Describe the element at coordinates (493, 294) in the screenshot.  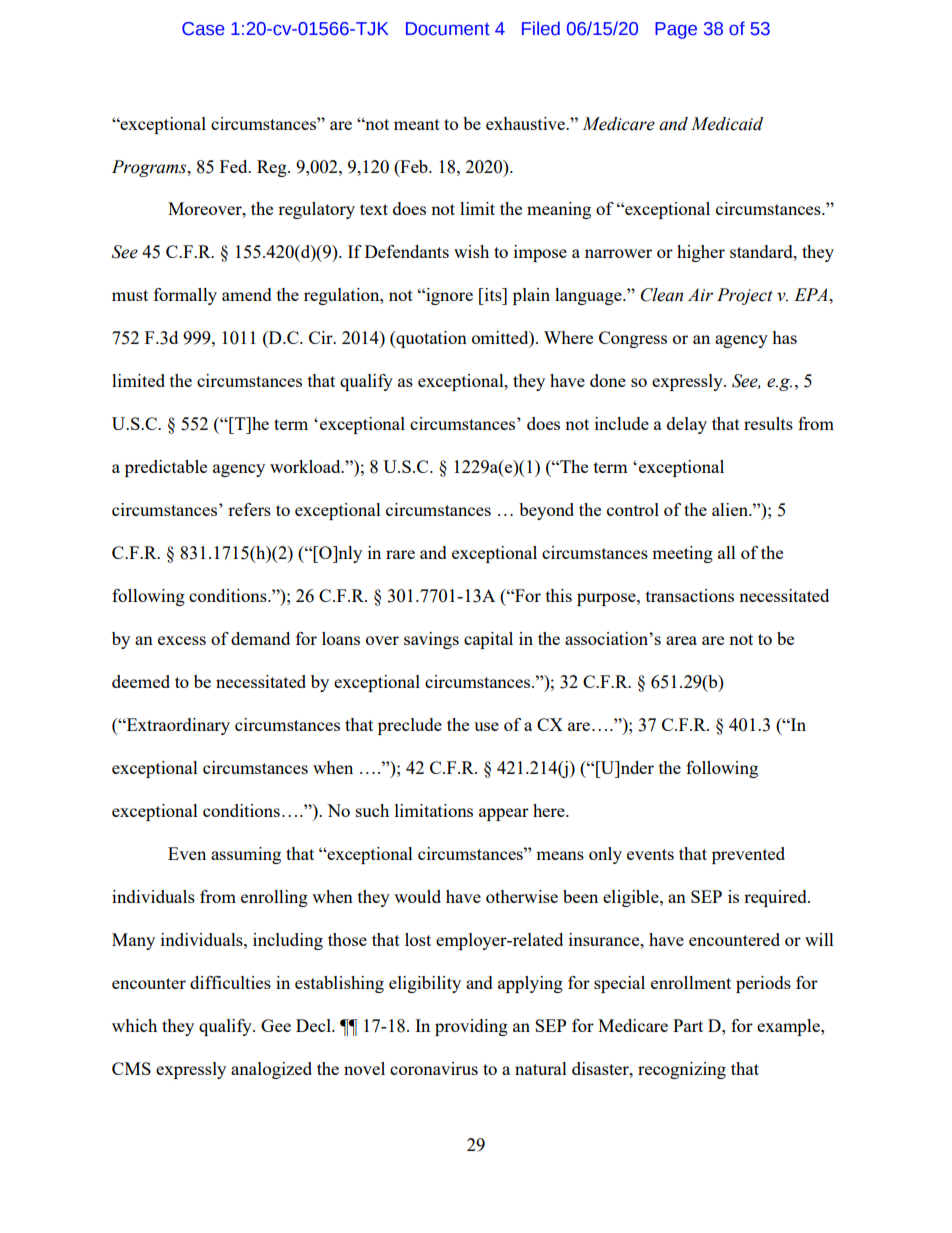
I see `its` at that location.
